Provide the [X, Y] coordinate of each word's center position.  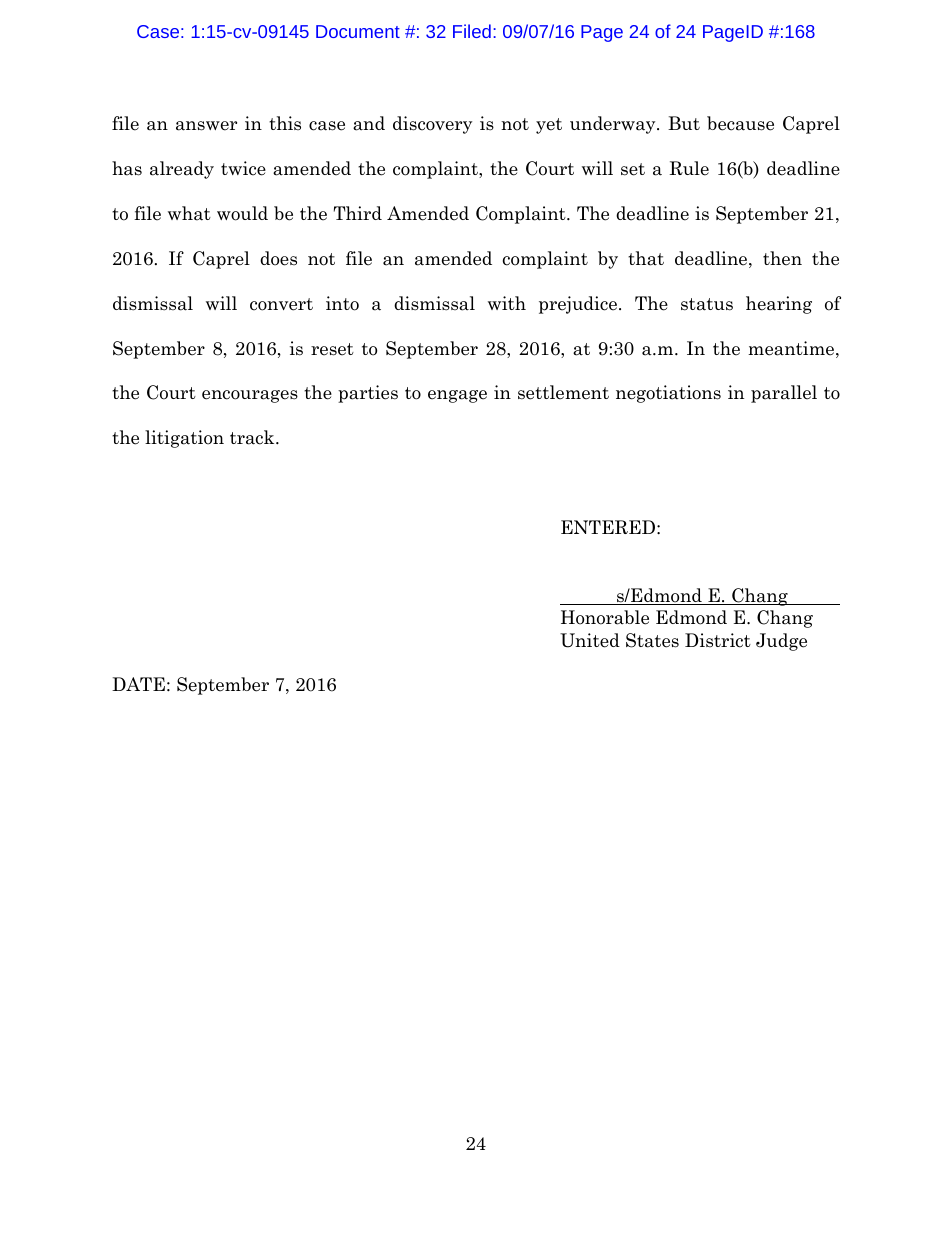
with [507, 303]
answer [206, 126]
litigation [184, 439]
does [278, 258]
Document [358, 31]
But [684, 123]
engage [457, 396]
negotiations [668, 394]
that [646, 258]
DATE [138, 684]
